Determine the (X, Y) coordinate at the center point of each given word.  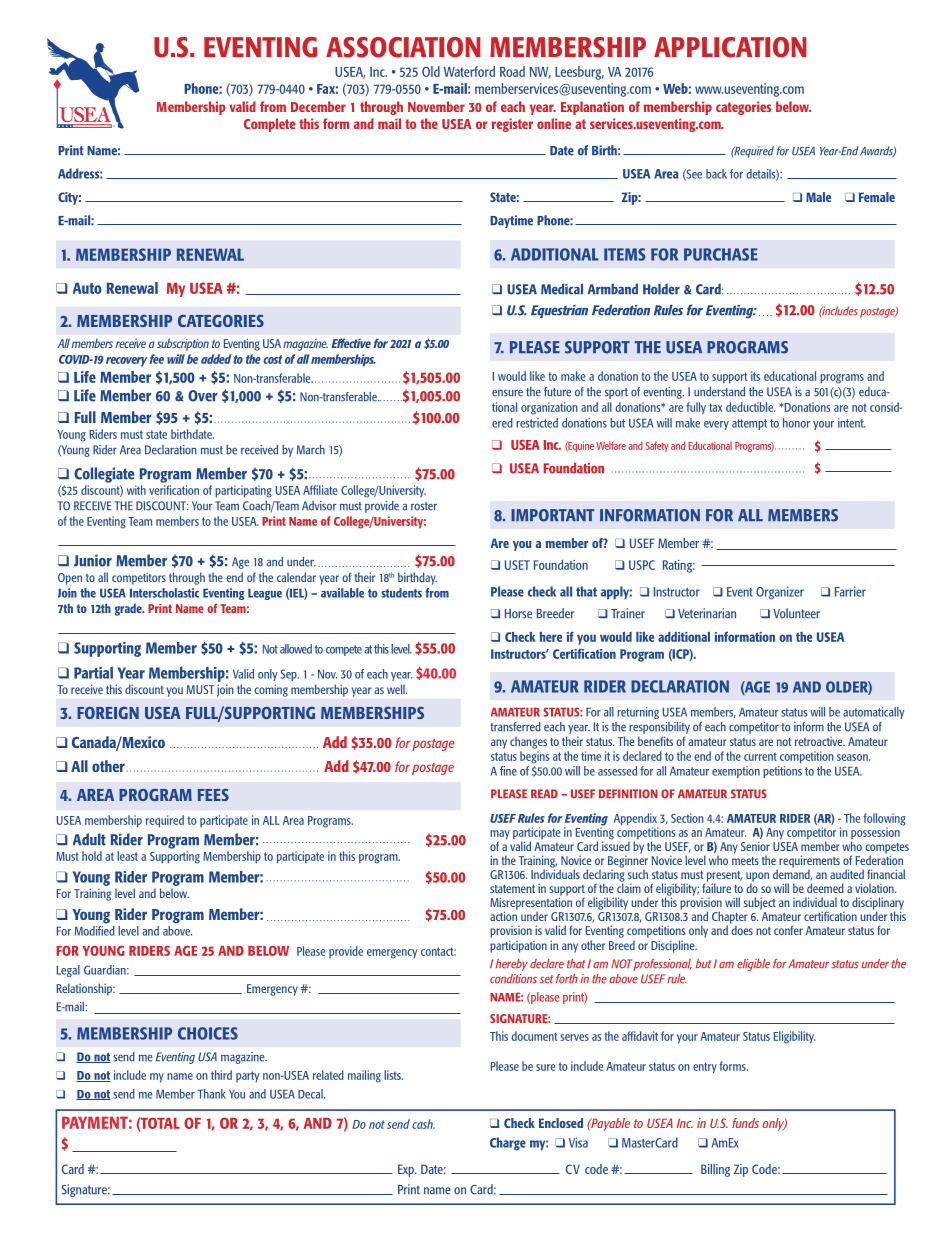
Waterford (469, 71)
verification (174, 490)
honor (796, 423)
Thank (212, 1094)
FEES (213, 795)
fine (508, 771)
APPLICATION (730, 47)
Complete (269, 125)
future (557, 392)
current (760, 756)
